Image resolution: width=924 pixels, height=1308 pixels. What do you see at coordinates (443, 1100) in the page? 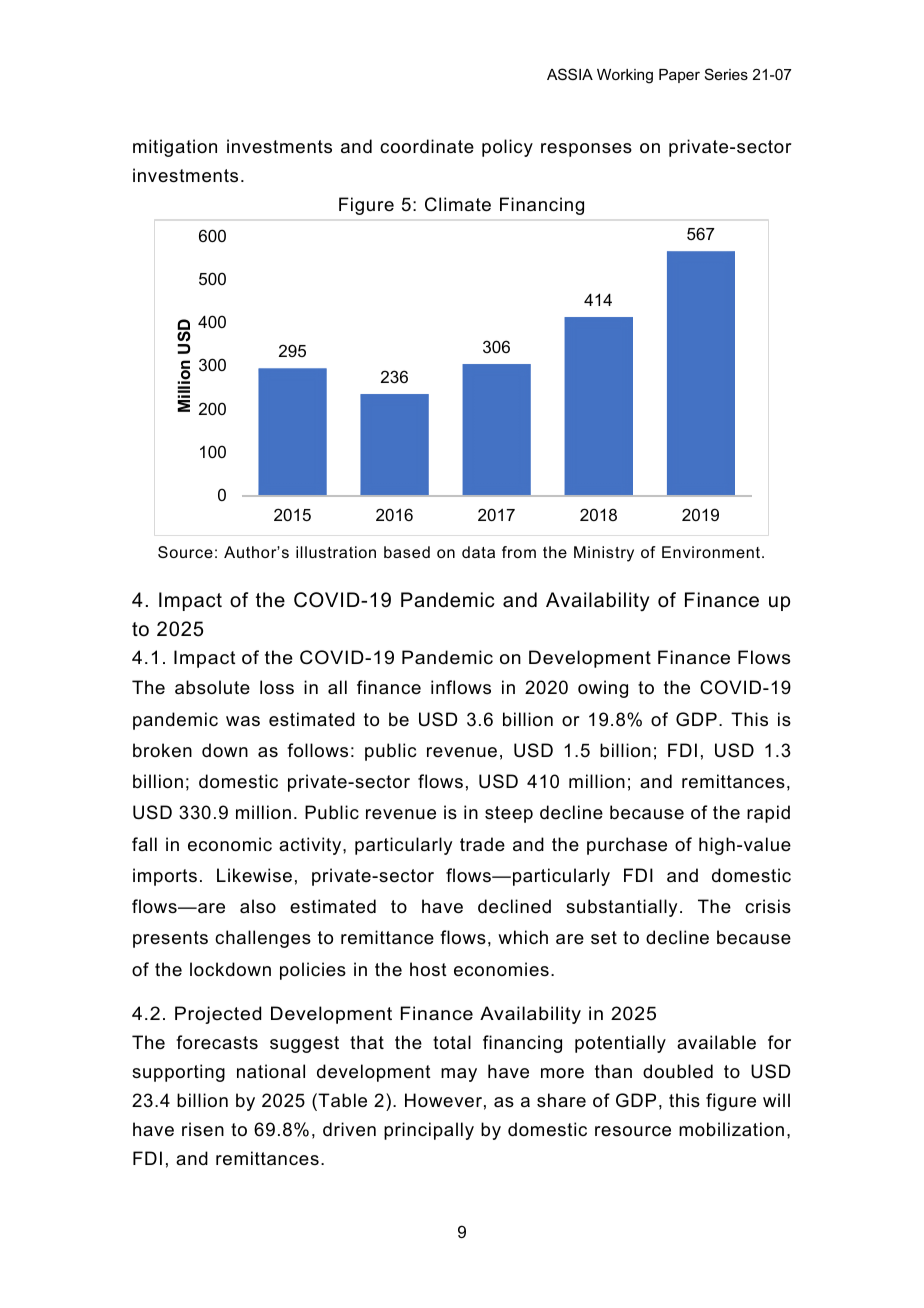
I see `However` at bounding box center [443, 1100].
